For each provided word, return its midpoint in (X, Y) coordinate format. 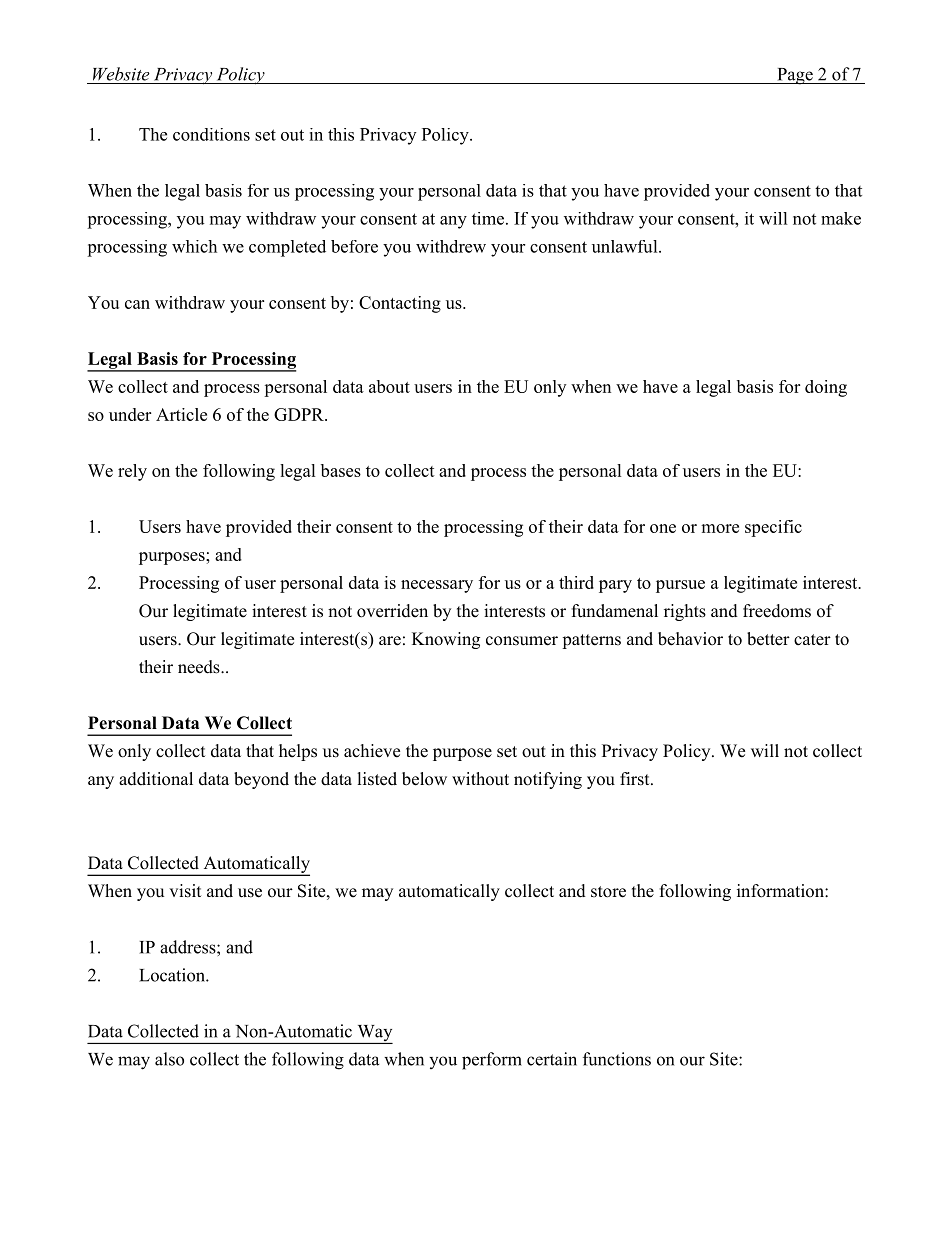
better (768, 639)
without (480, 779)
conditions (211, 134)
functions (617, 1059)
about (389, 386)
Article (181, 414)
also (169, 1059)
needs (200, 667)
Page (795, 76)
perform (492, 1061)
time (488, 218)
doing (826, 388)
